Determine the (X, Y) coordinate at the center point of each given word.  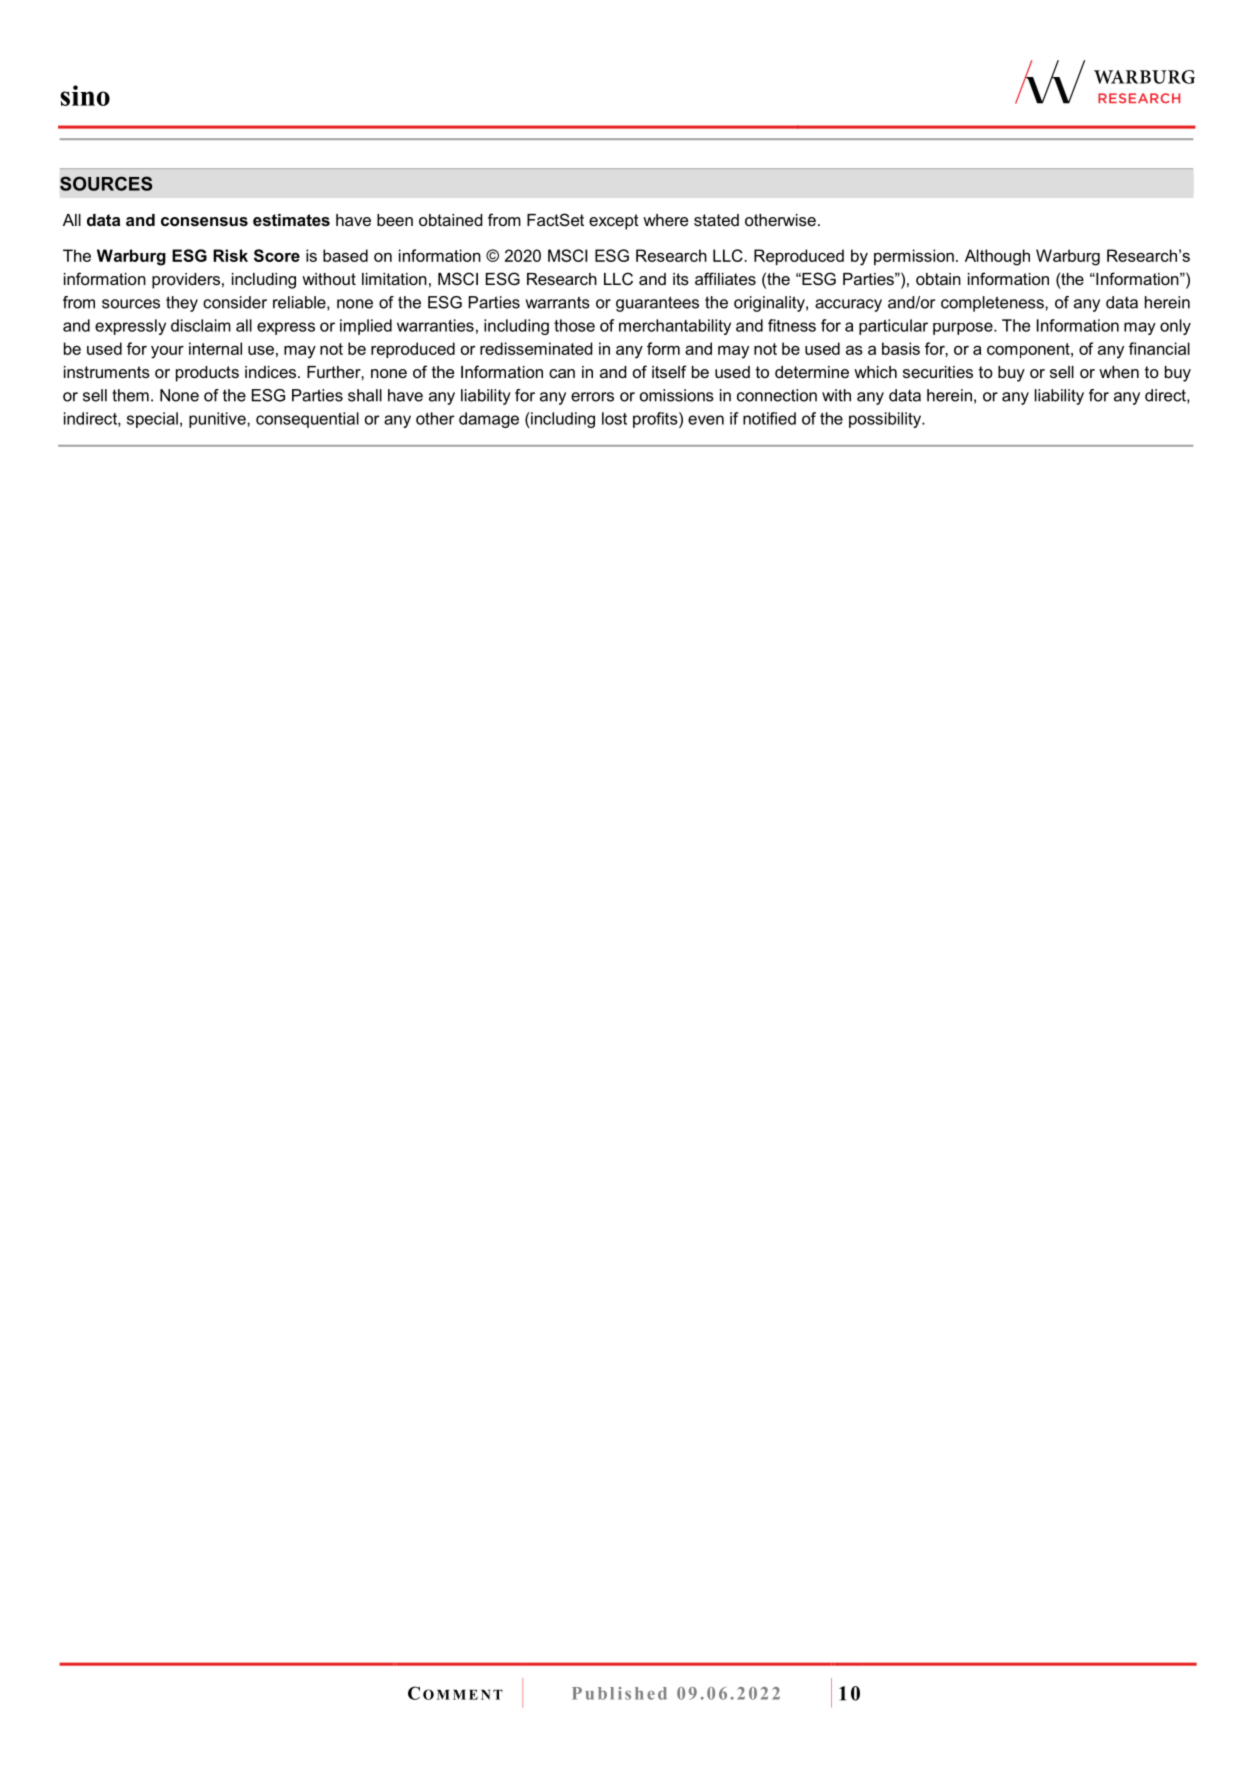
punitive (218, 420)
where (665, 220)
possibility (886, 420)
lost (614, 418)
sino (85, 95)
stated (716, 220)
